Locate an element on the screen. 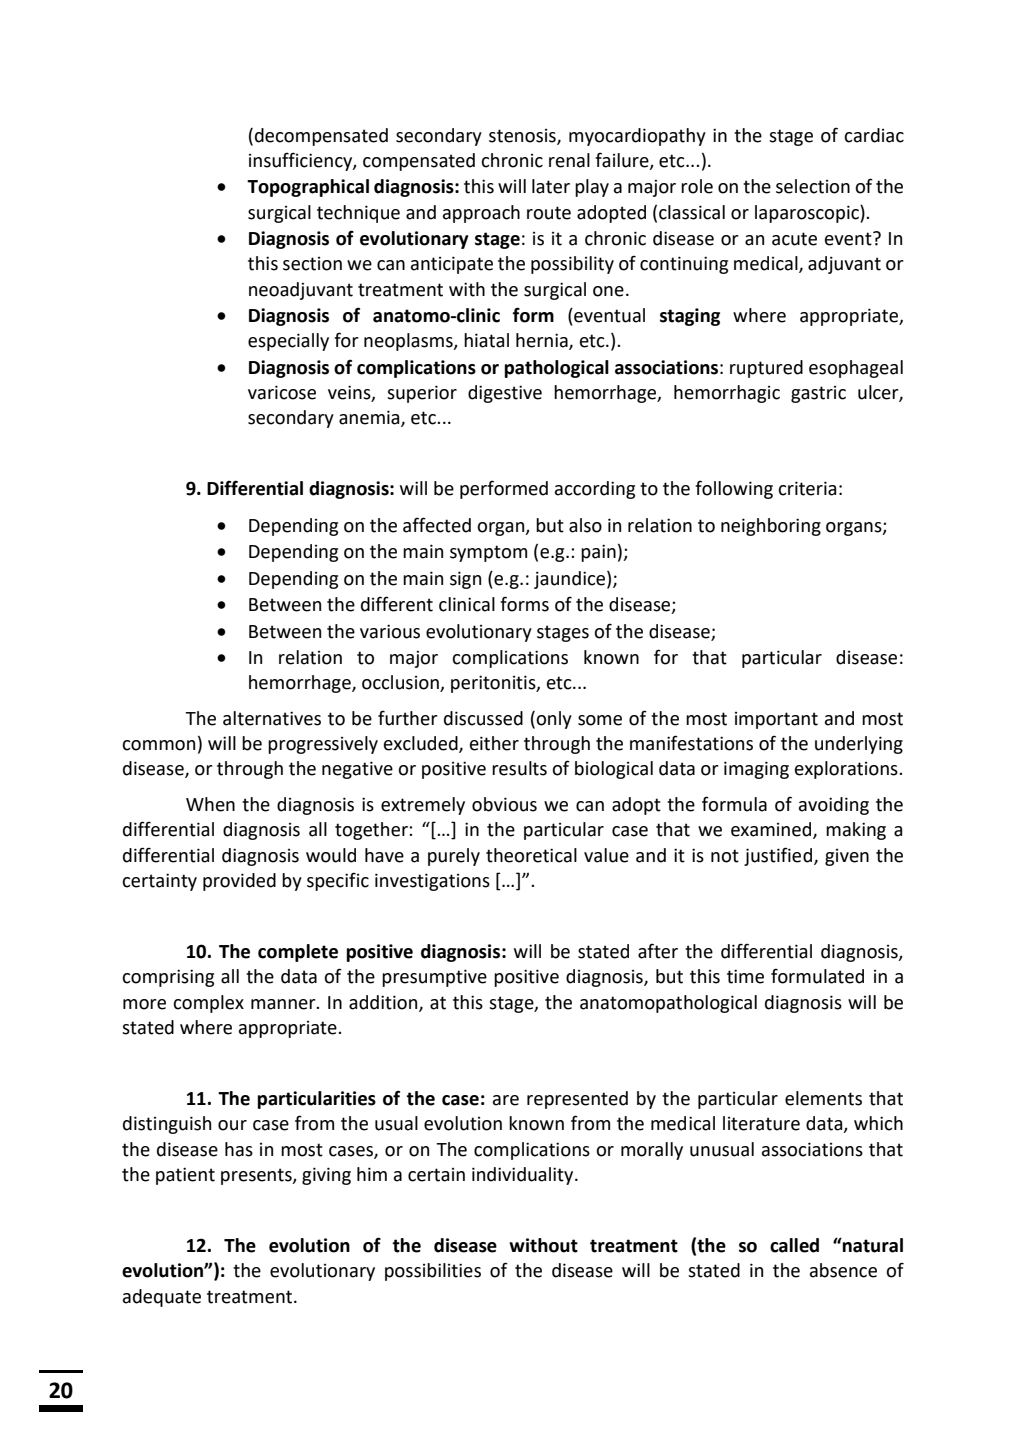 Image resolution: width=1026 pixels, height=1452 pixels. important is located at coordinates (776, 720).
